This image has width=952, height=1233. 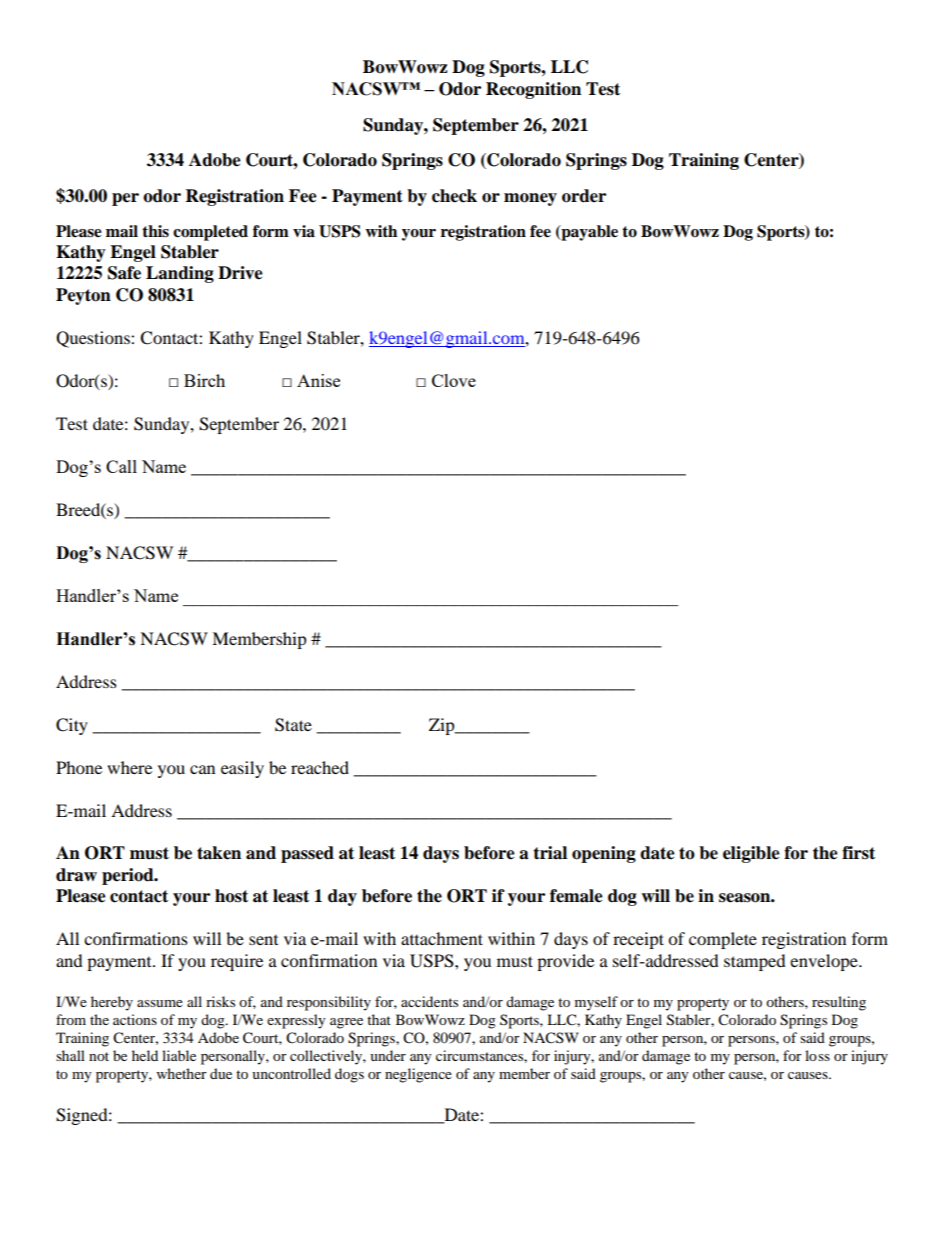 What do you see at coordinates (530, 199) in the image?
I see `money` at bounding box center [530, 199].
